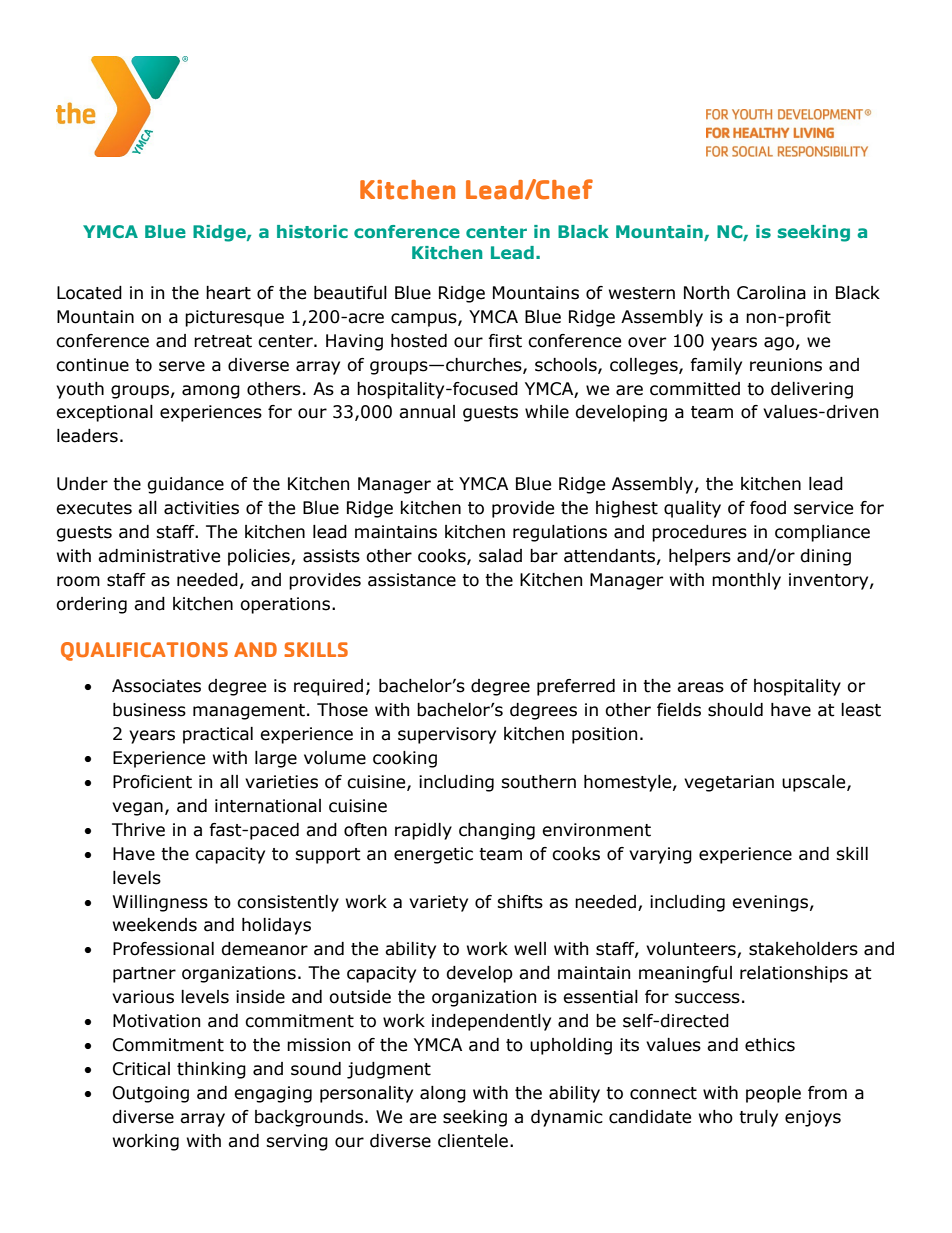 The height and width of the screenshot is (1233, 952). I want to click on delivering, so click(812, 390).
